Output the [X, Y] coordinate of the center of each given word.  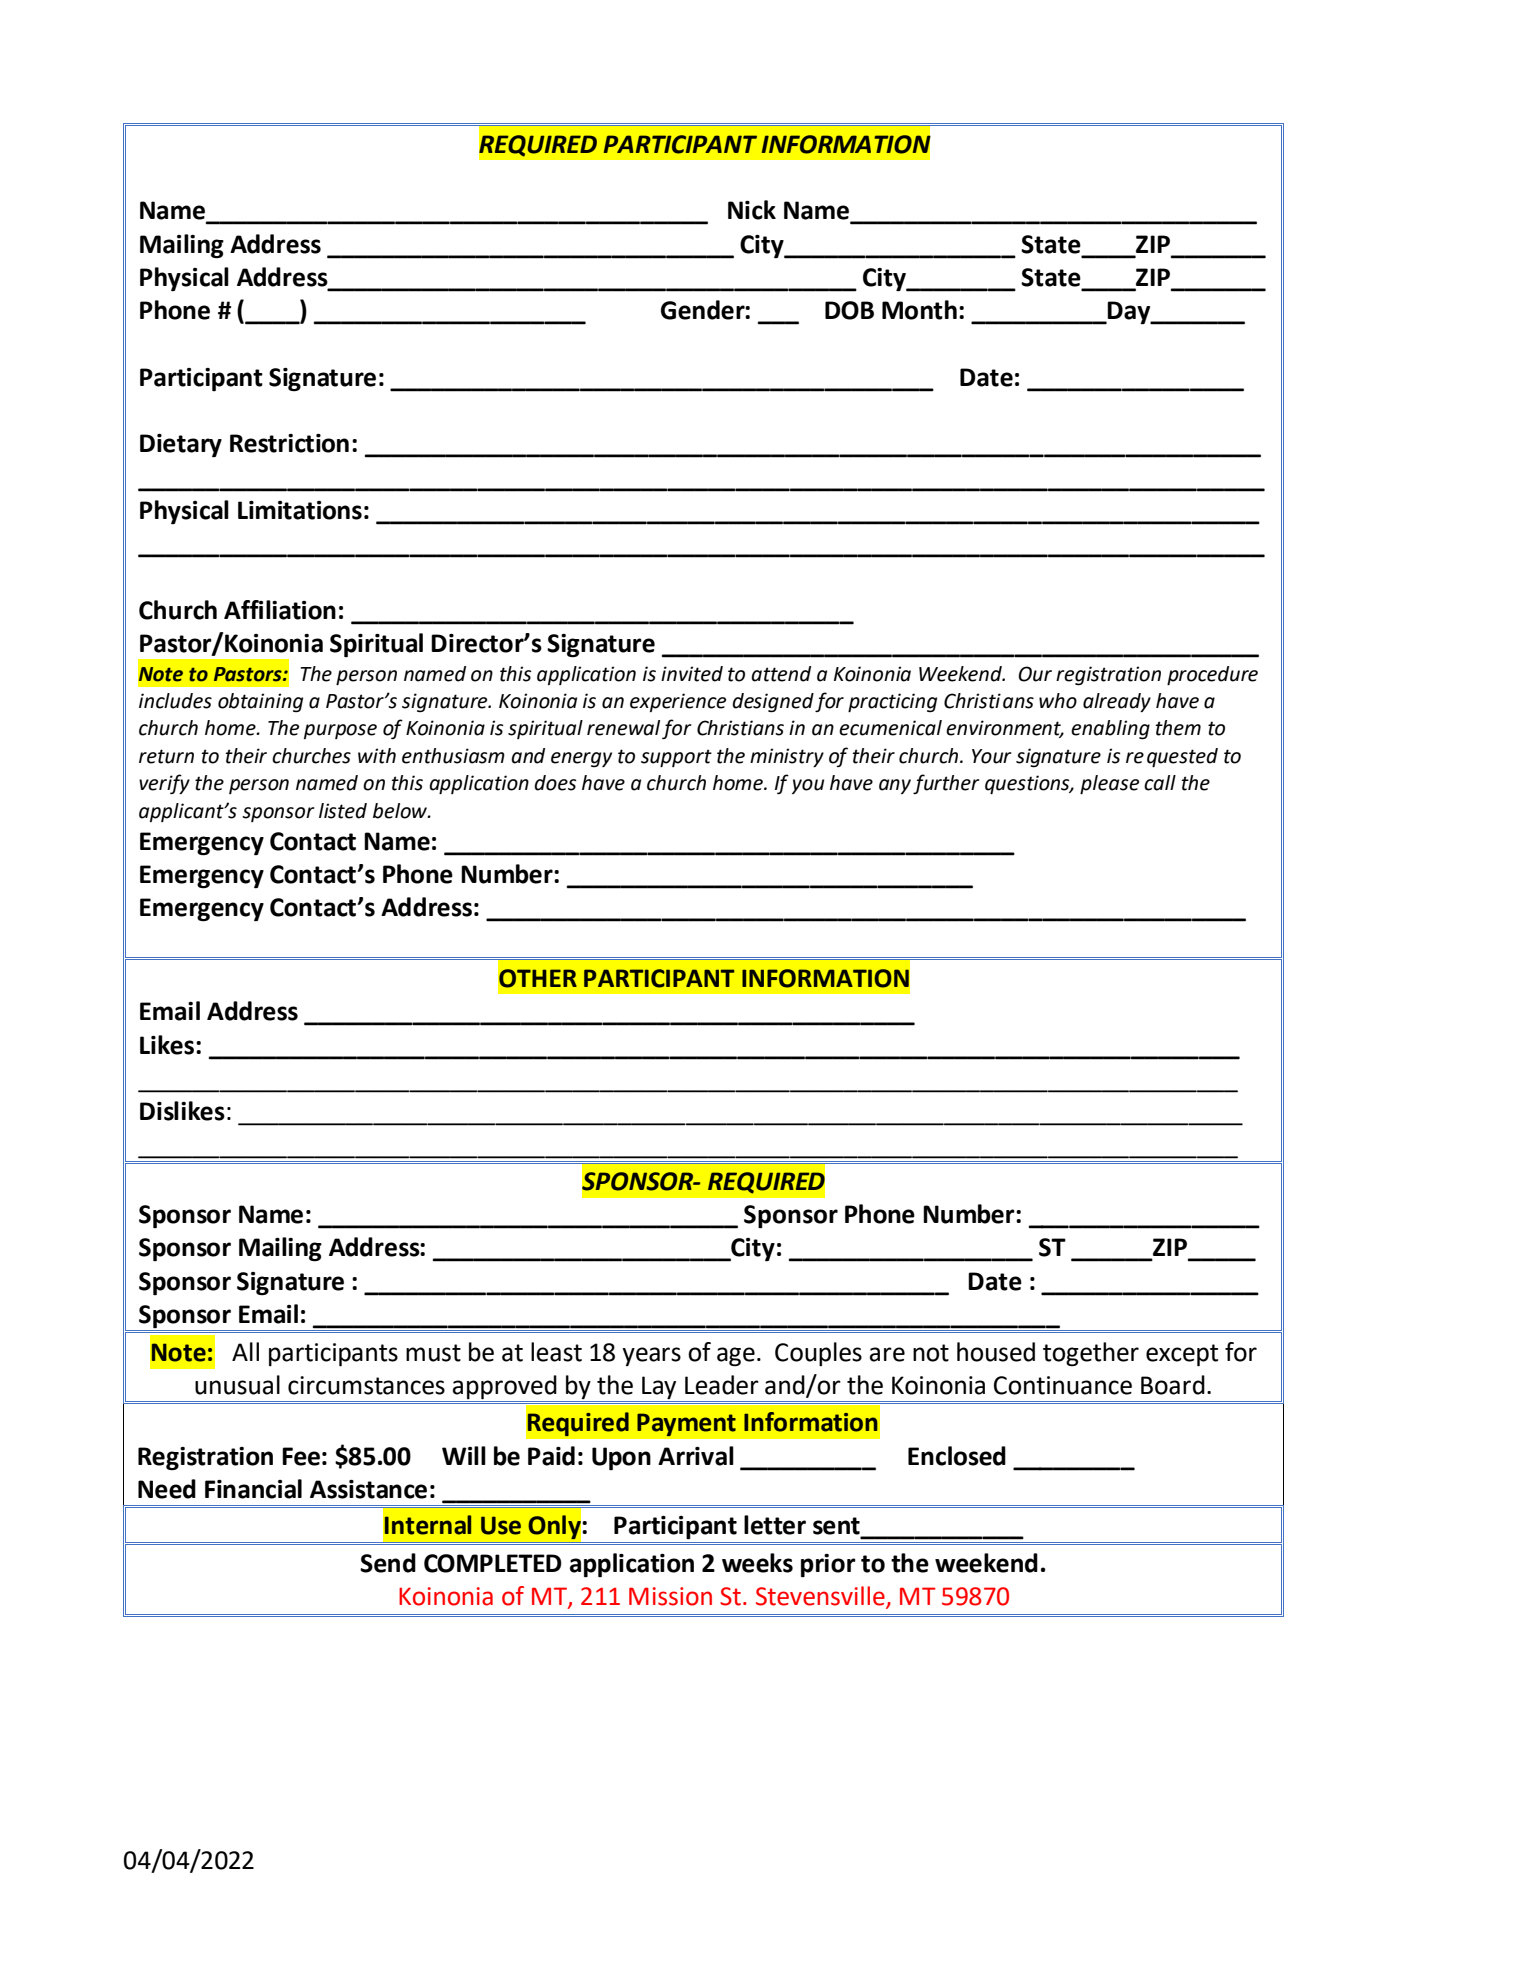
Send [388, 1563]
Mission [670, 1596]
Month [919, 310]
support [676, 758]
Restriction [289, 443]
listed [343, 811]
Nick [752, 210]
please [1109, 784]
